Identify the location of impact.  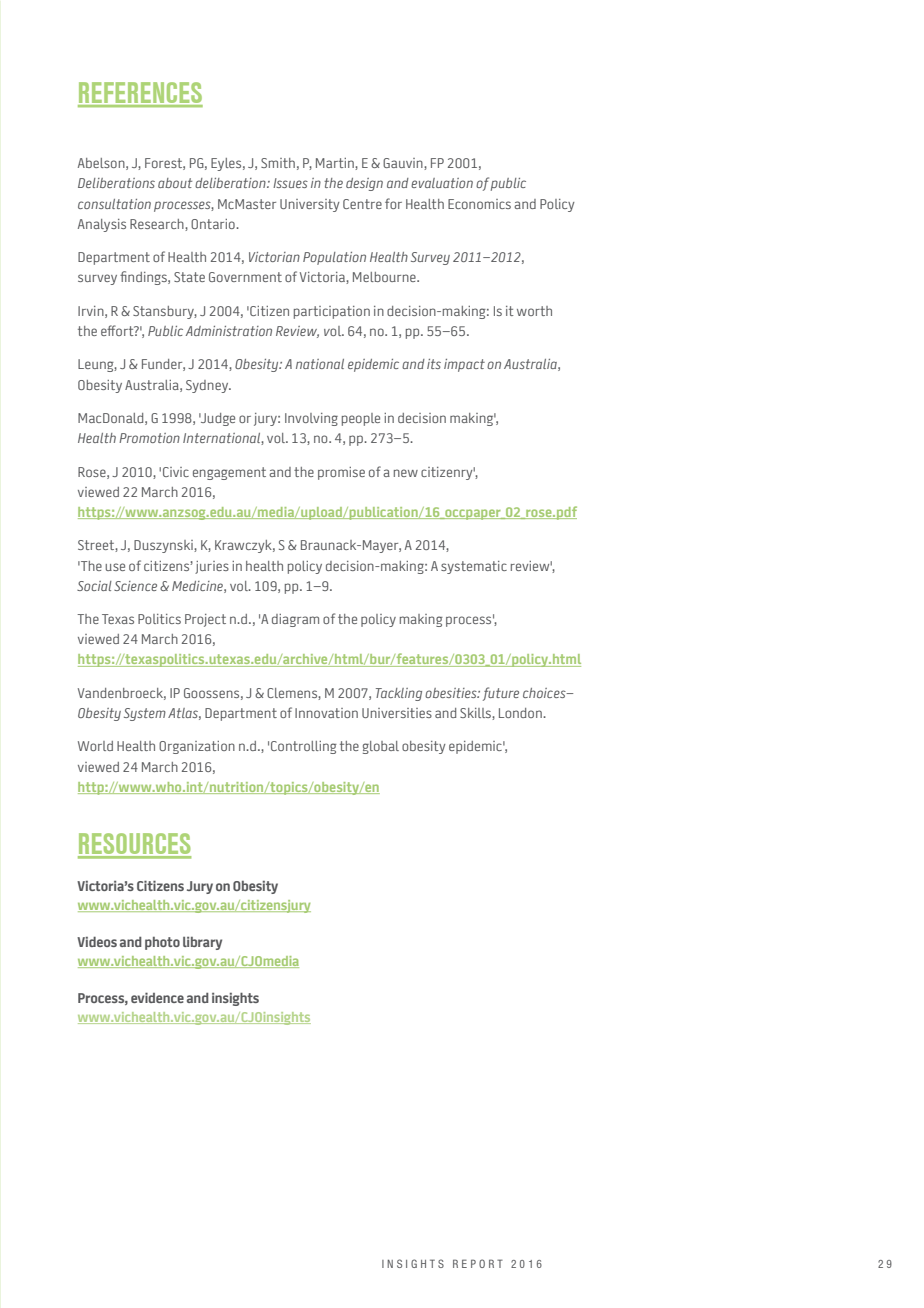
(464, 365).
